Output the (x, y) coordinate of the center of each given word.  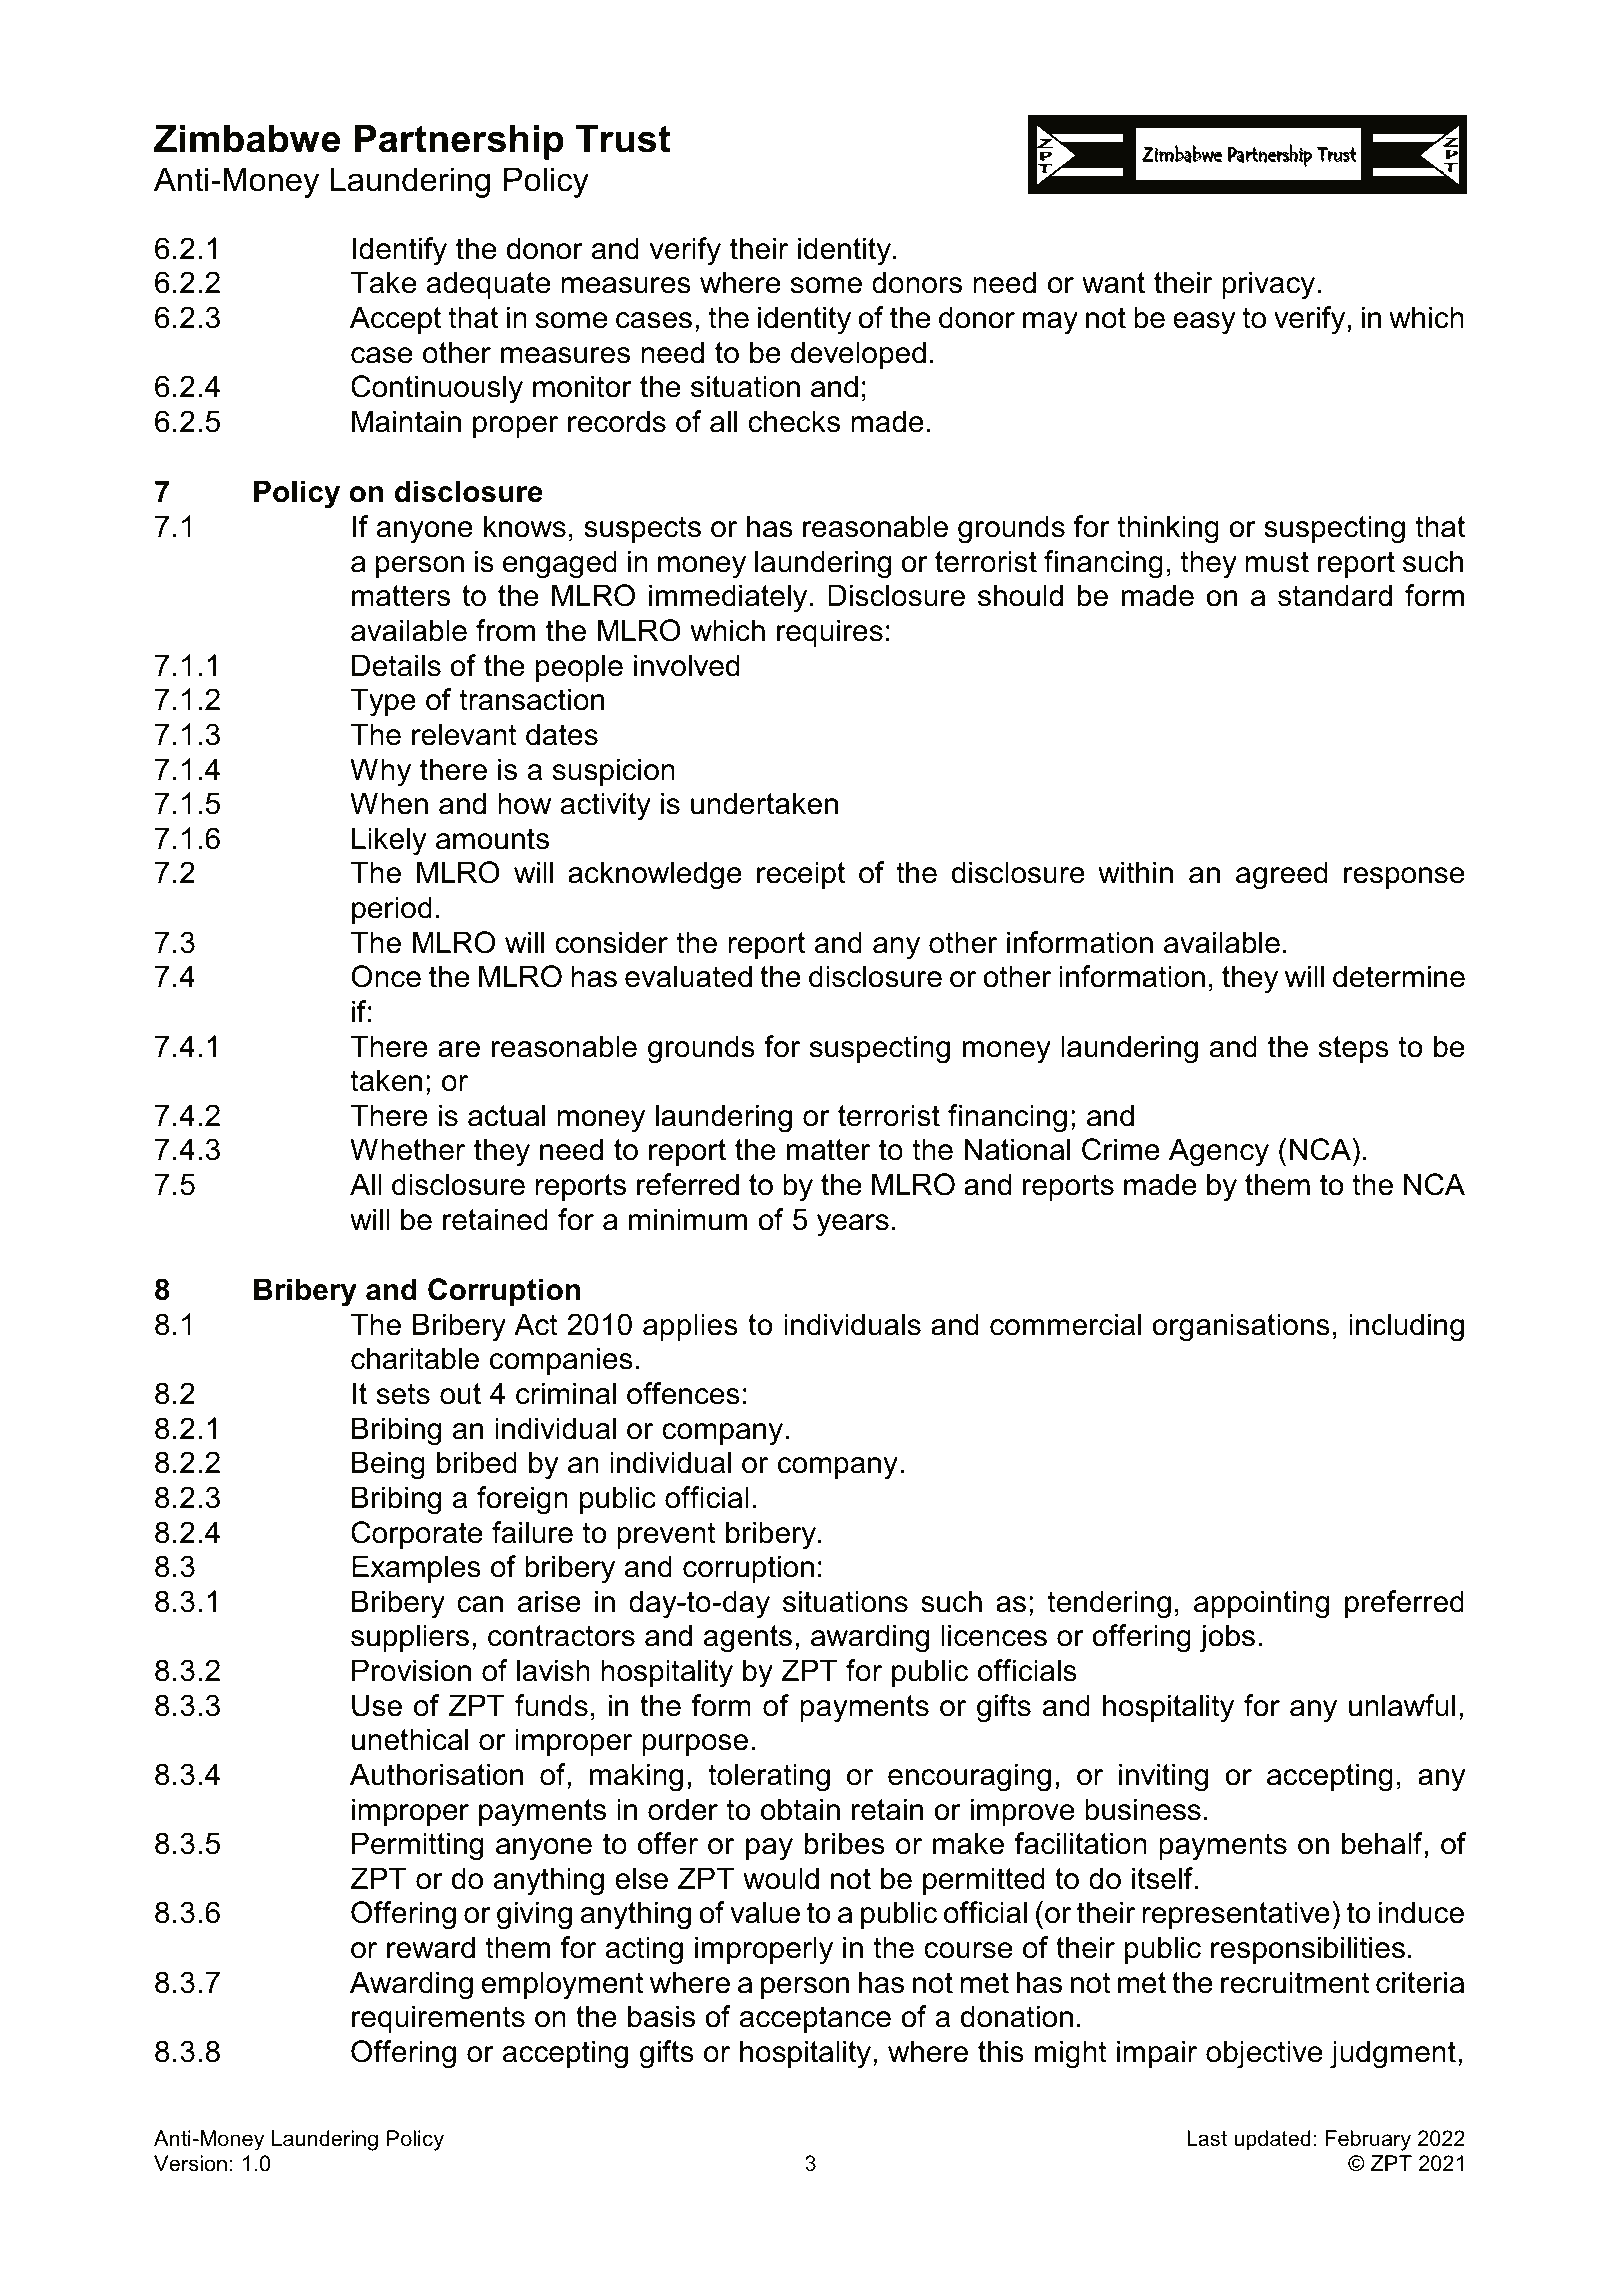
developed (858, 355)
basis (661, 2016)
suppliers (410, 1638)
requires (830, 633)
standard (1335, 595)
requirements (438, 2019)
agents (748, 1639)
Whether (407, 1149)
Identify (399, 251)
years (853, 1225)
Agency (1219, 1152)
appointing (1261, 1604)
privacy (1268, 285)
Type (383, 702)
